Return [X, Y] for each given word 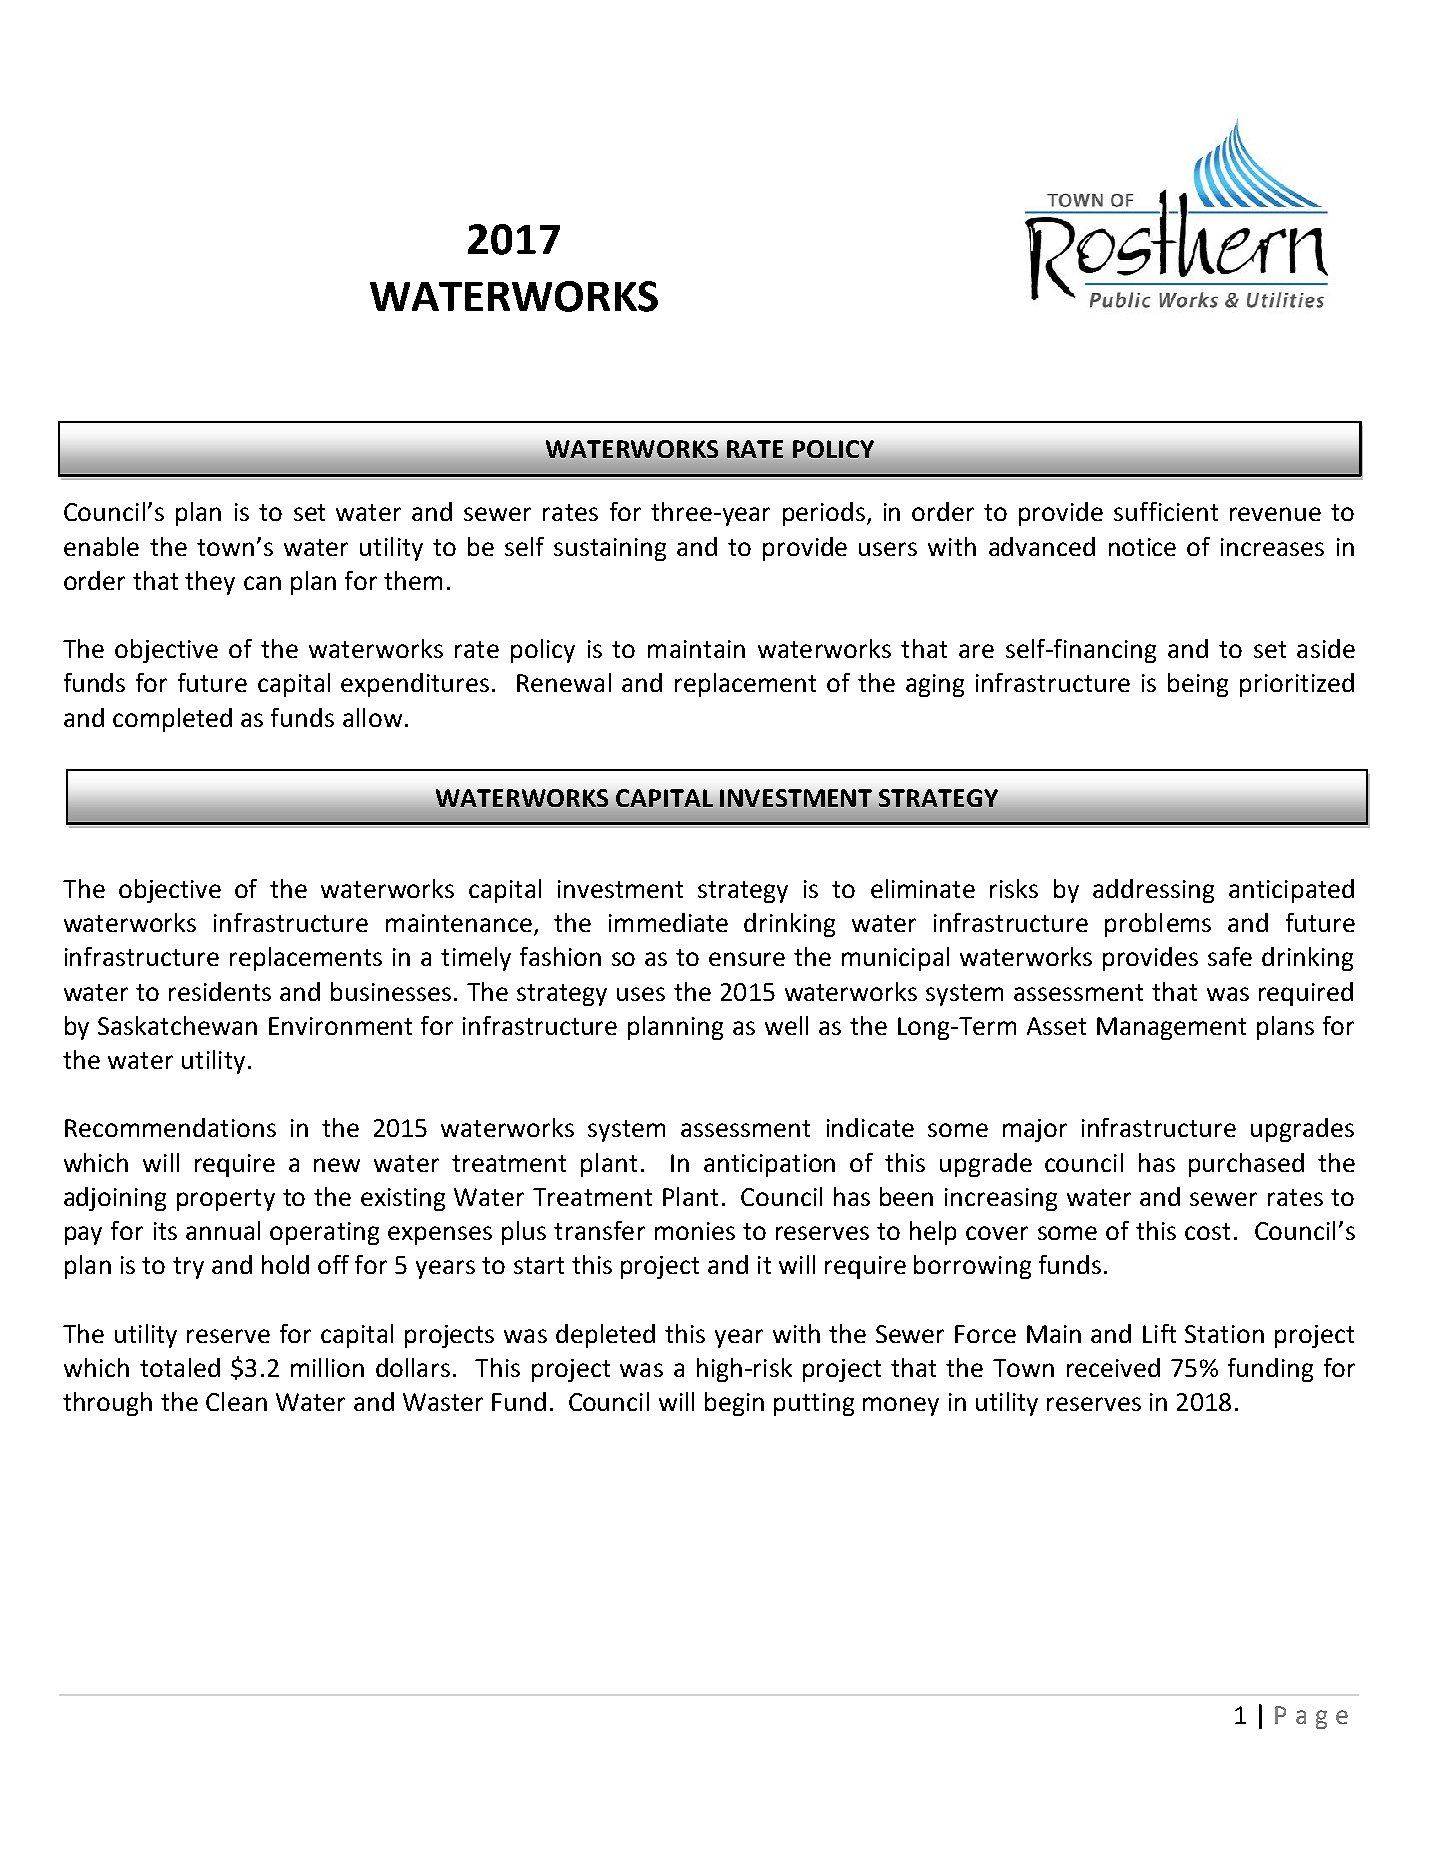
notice [1142, 547]
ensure [747, 959]
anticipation [769, 1165]
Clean [236, 1401]
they [210, 583]
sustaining [610, 549]
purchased [1246, 1165]
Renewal [564, 682]
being [1198, 685]
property [226, 1200]
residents [220, 991]
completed [172, 720]
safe [1230, 956]
